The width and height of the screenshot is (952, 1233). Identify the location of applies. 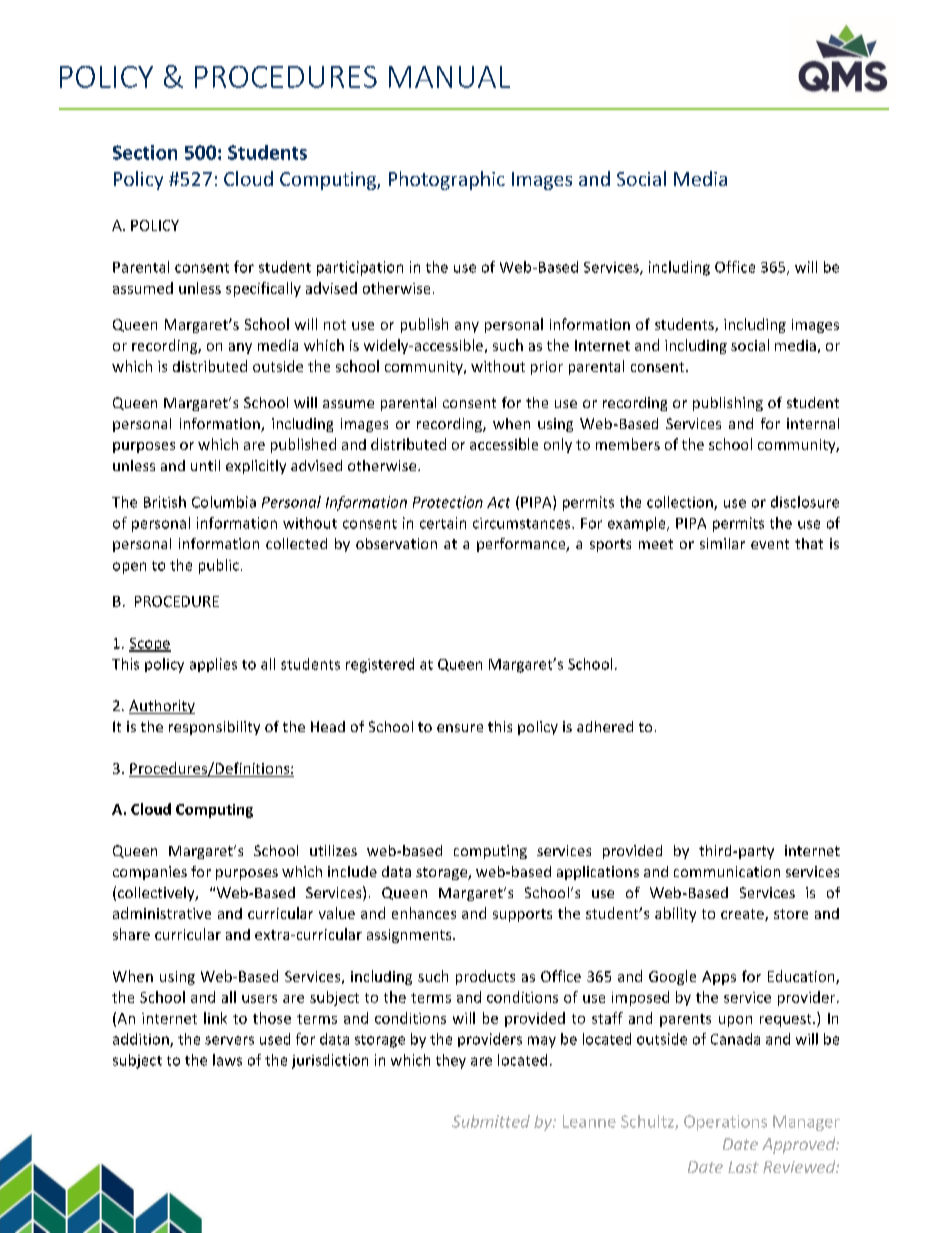
(213, 665).
